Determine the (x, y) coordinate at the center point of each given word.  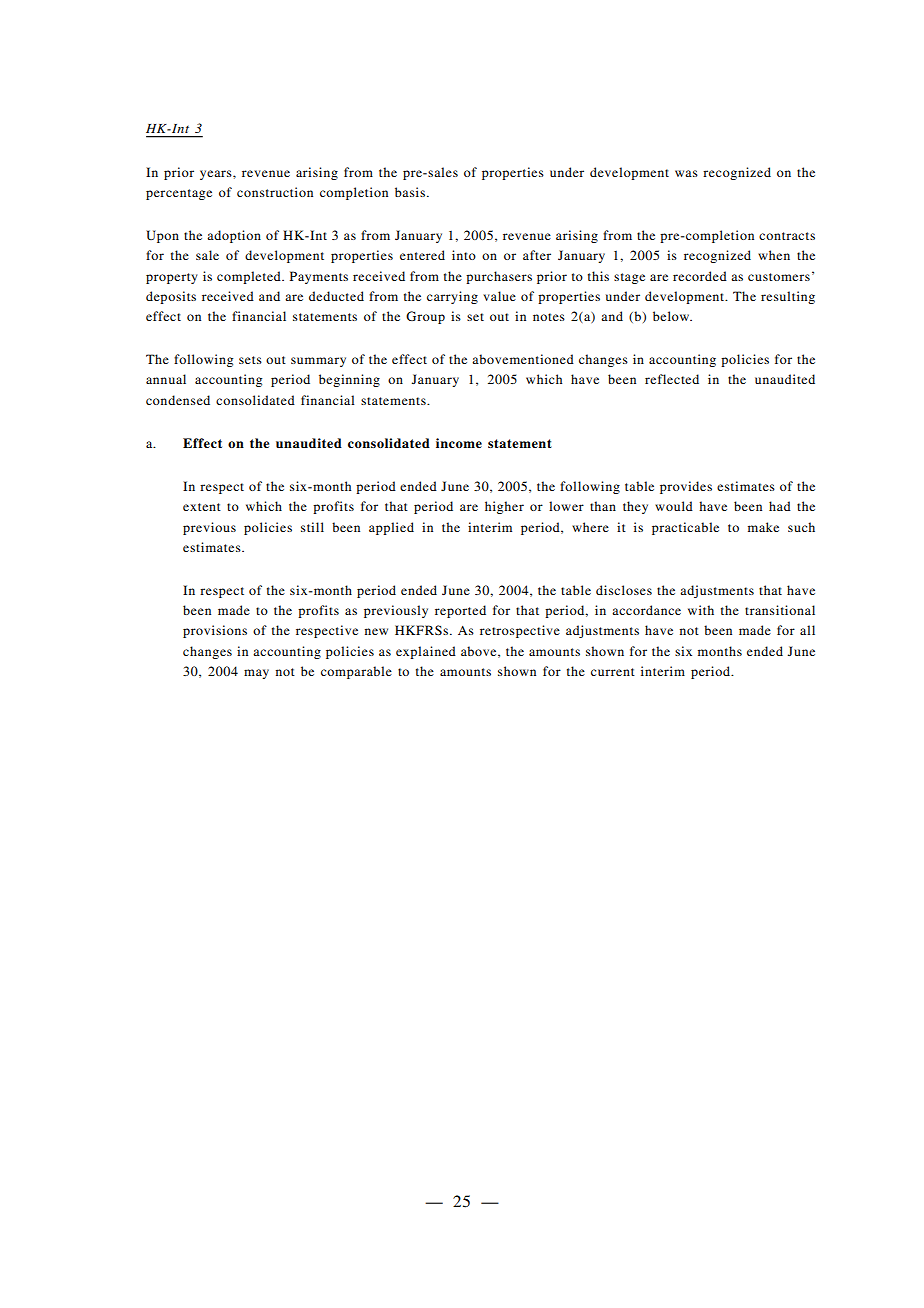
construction (275, 192)
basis (410, 192)
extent (202, 507)
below (672, 316)
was (686, 173)
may (256, 674)
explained (426, 652)
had (780, 506)
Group (425, 317)
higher (504, 507)
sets (250, 360)
